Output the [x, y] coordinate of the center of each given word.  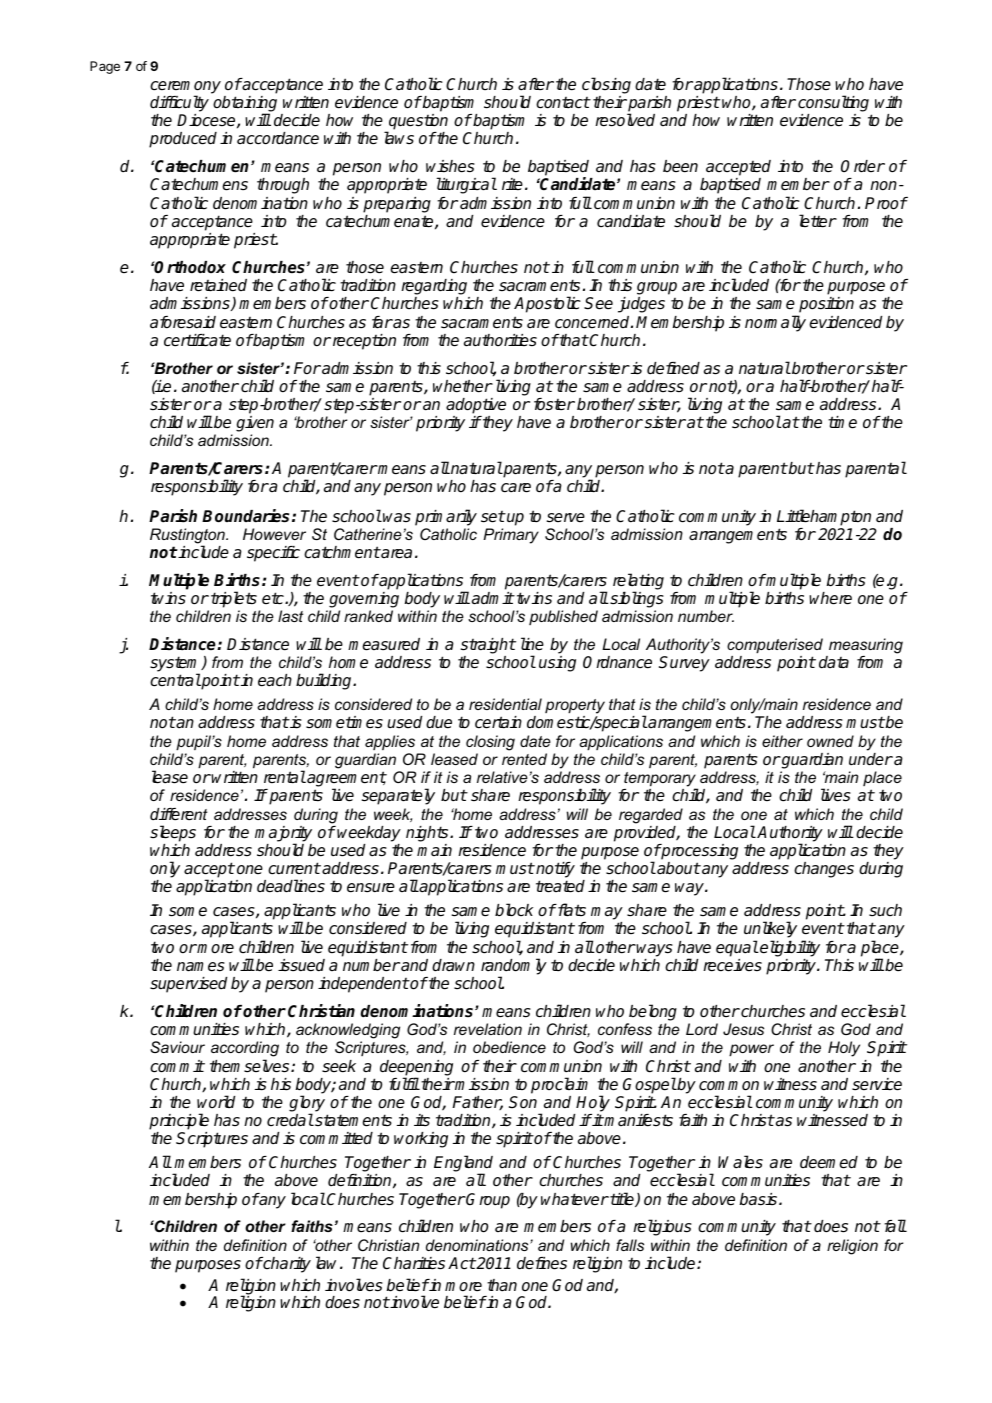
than [502, 1285]
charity [286, 1265]
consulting [833, 103]
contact [563, 103]
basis [760, 1199]
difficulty [179, 103]
